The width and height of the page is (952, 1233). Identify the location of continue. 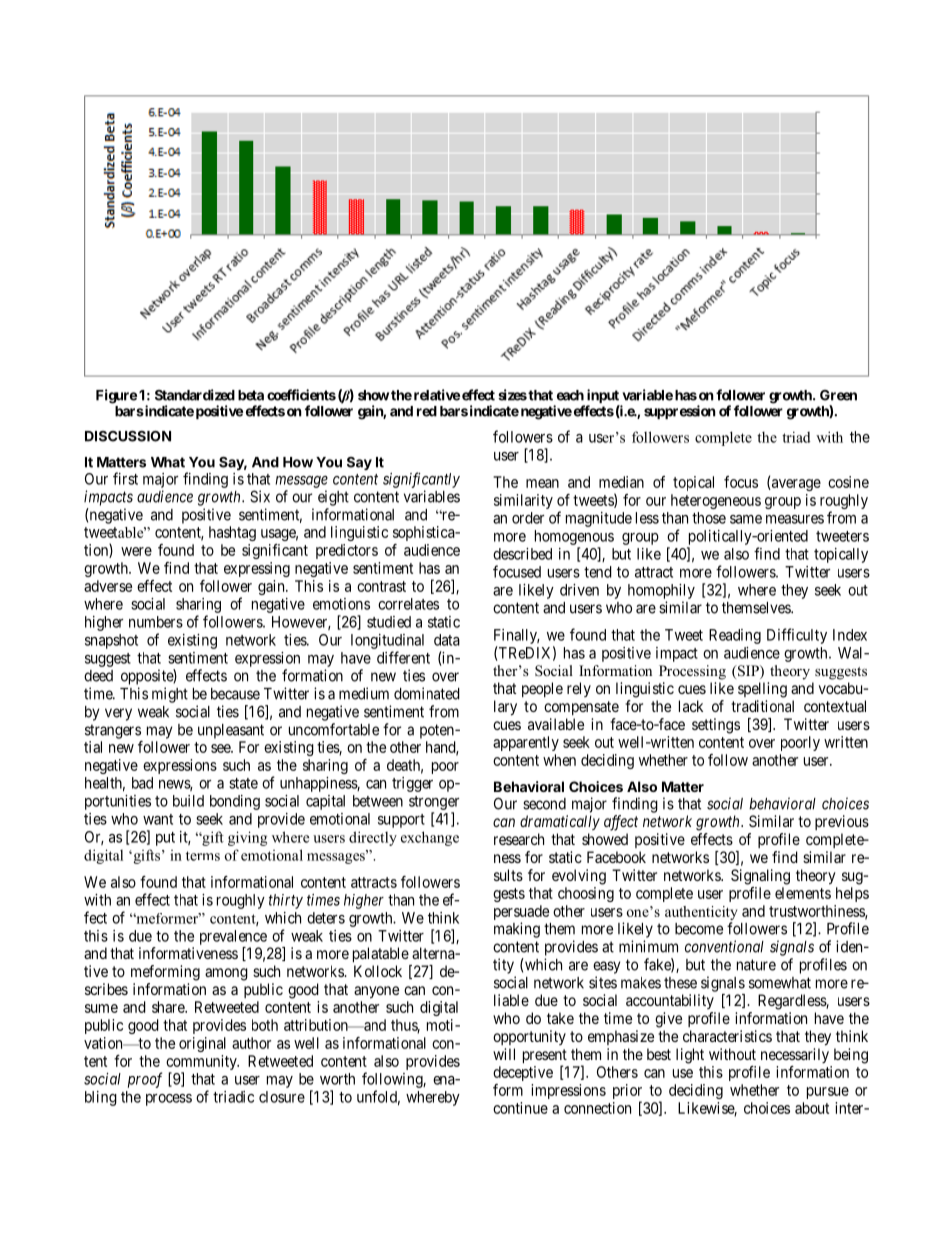
(520, 1108).
